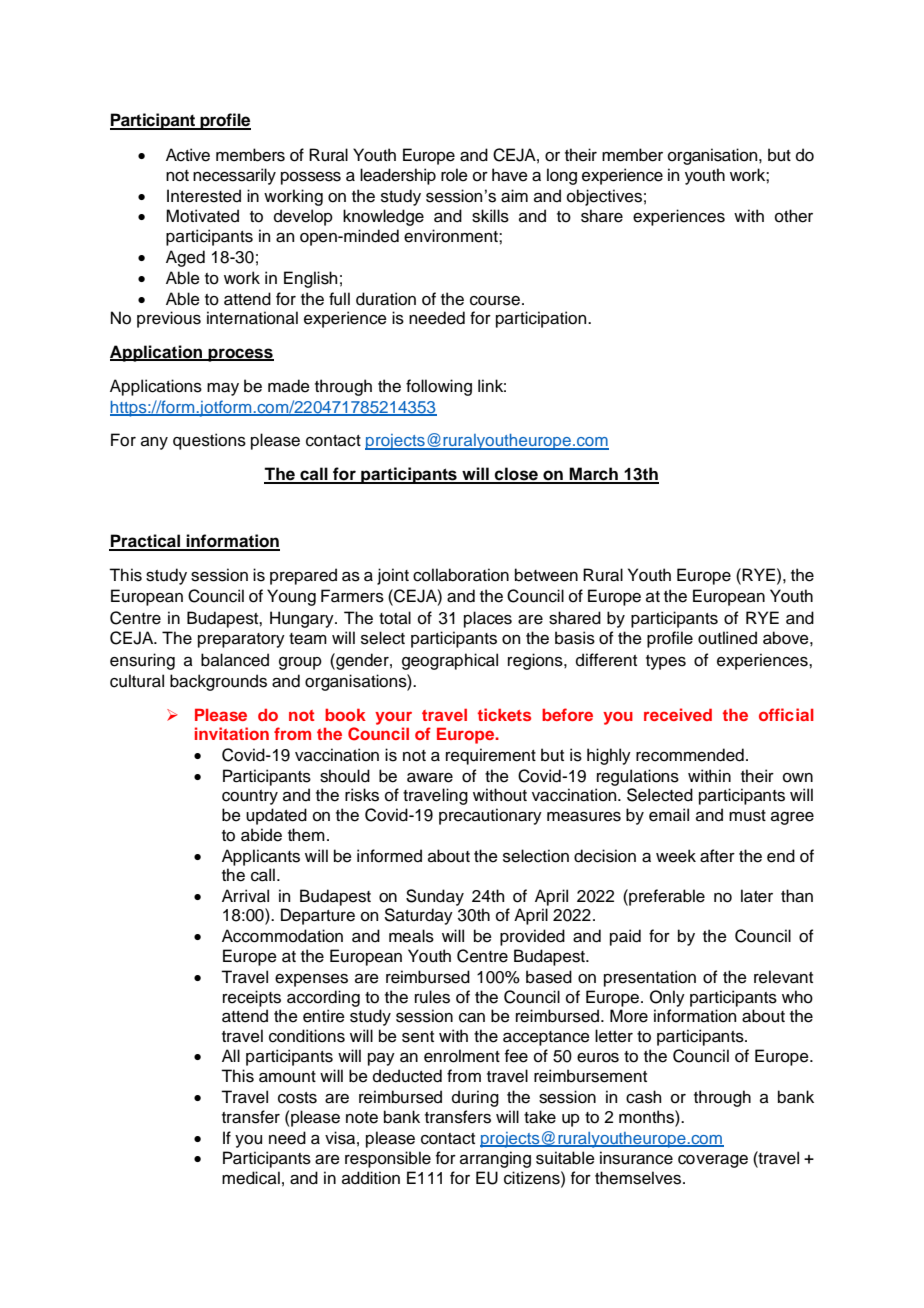  Describe the element at coordinates (204, 196) in the screenshot. I see `Interested` at that location.
